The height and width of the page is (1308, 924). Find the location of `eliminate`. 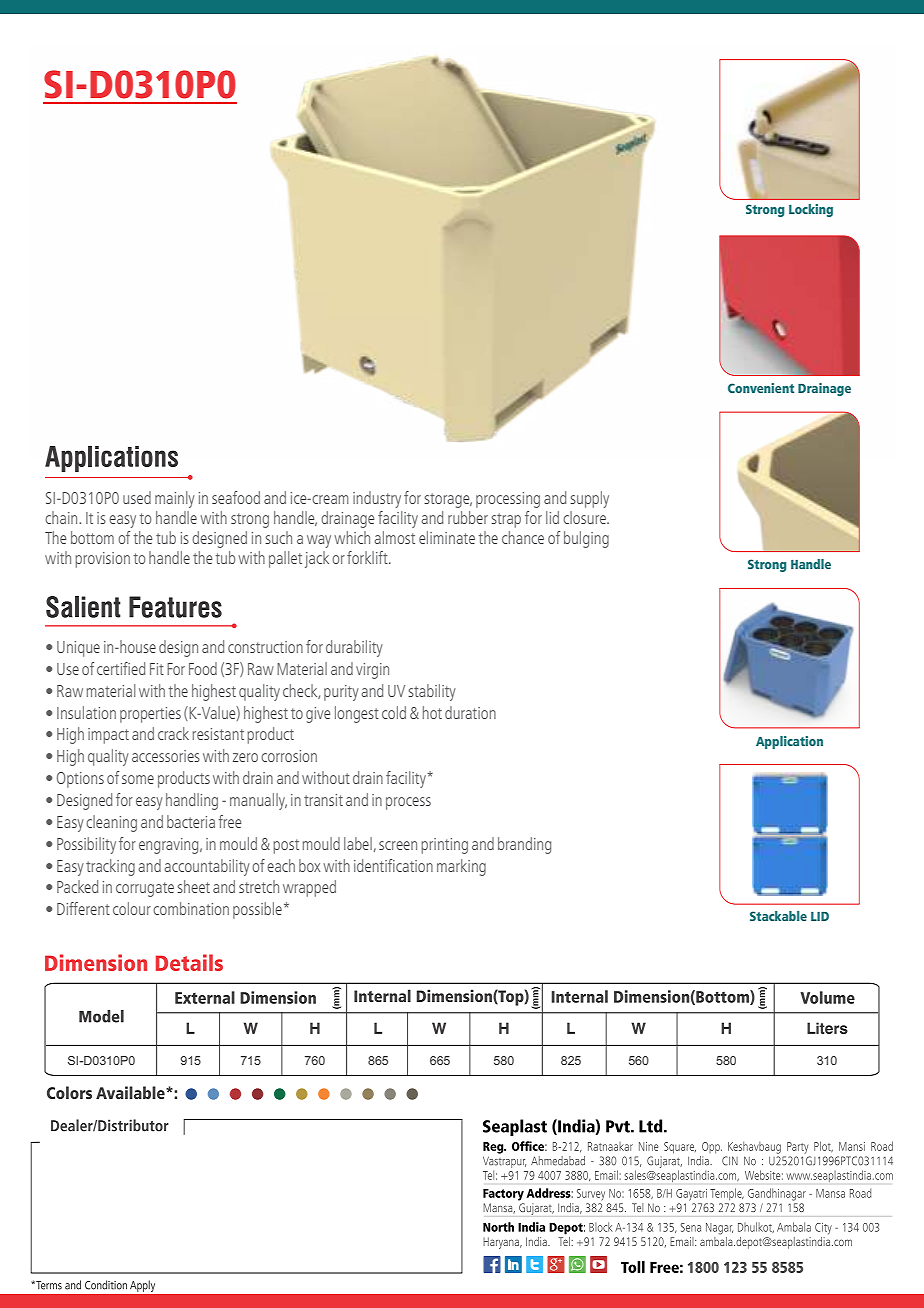

eliminate is located at coordinates (447, 537).
